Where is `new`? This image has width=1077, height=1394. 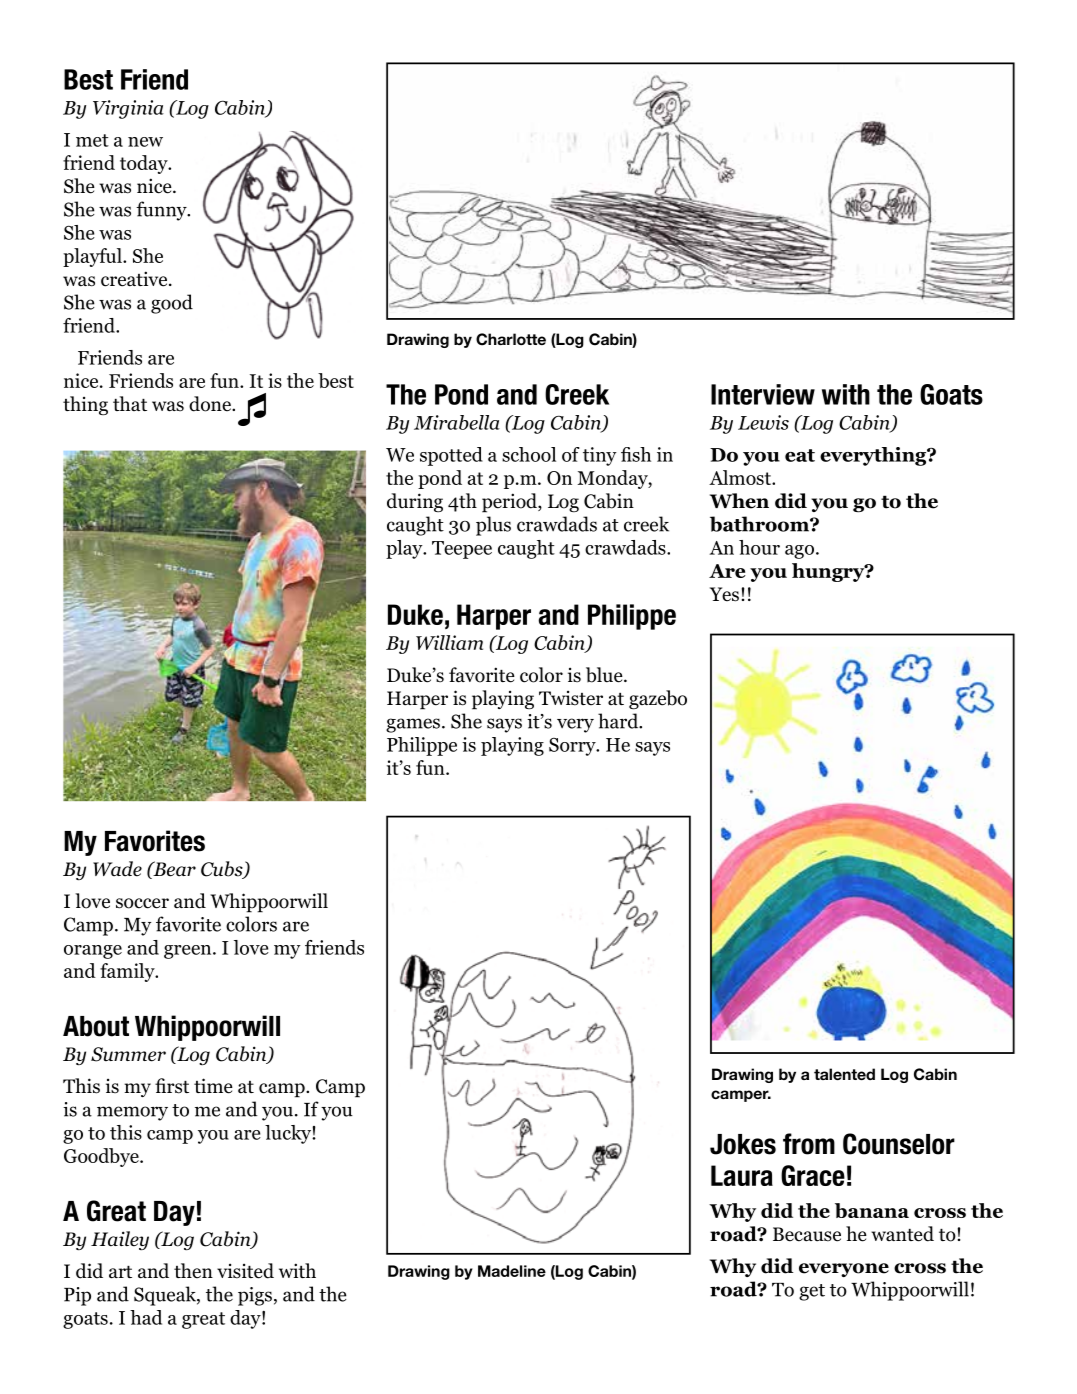 new is located at coordinates (145, 142).
